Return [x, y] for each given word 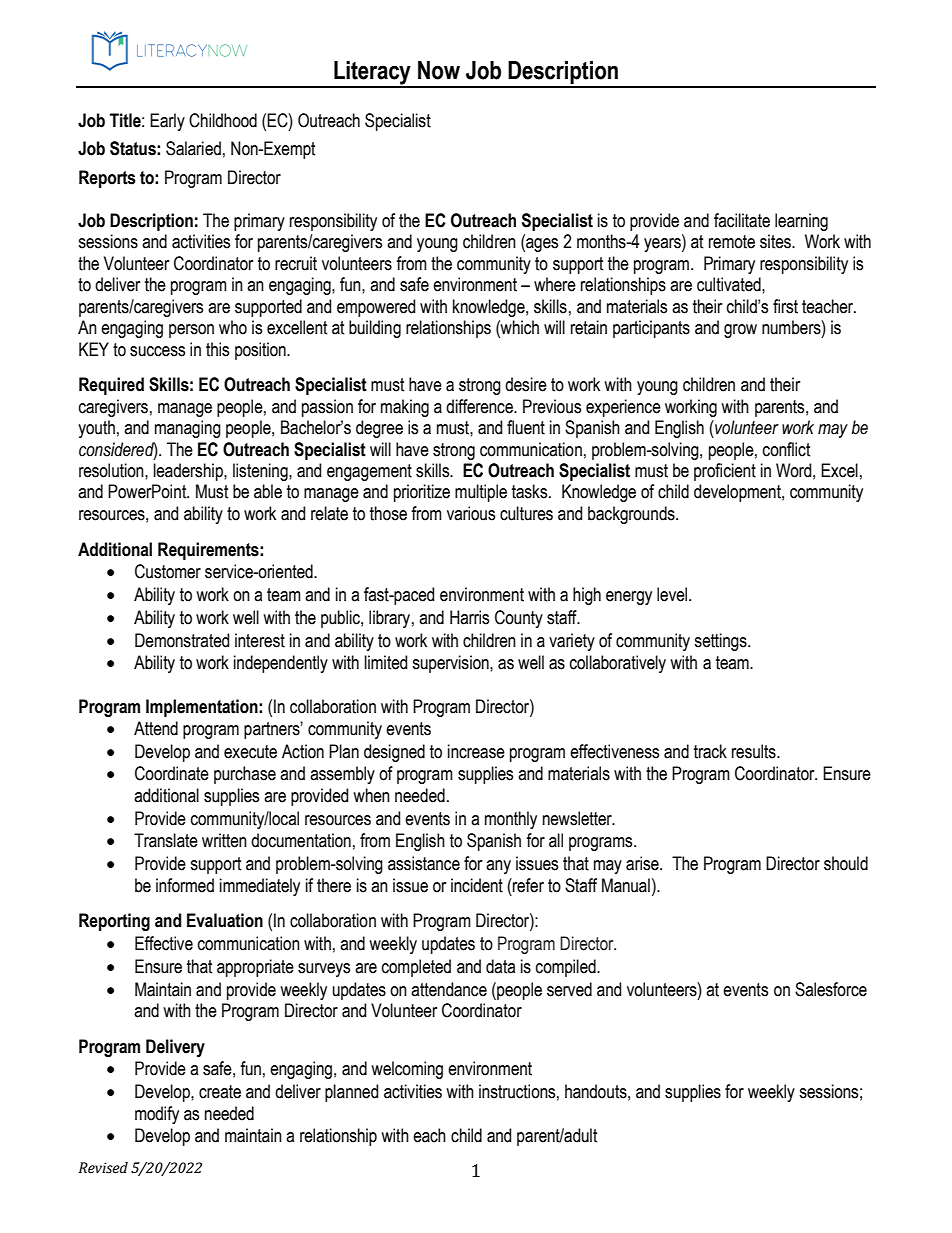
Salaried [193, 148]
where [555, 284]
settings [721, 642]
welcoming [407, 1070]
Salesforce [831, 989]
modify [157, 1115]
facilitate [742, 220]
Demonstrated [182, 640]
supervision [451, 664]
